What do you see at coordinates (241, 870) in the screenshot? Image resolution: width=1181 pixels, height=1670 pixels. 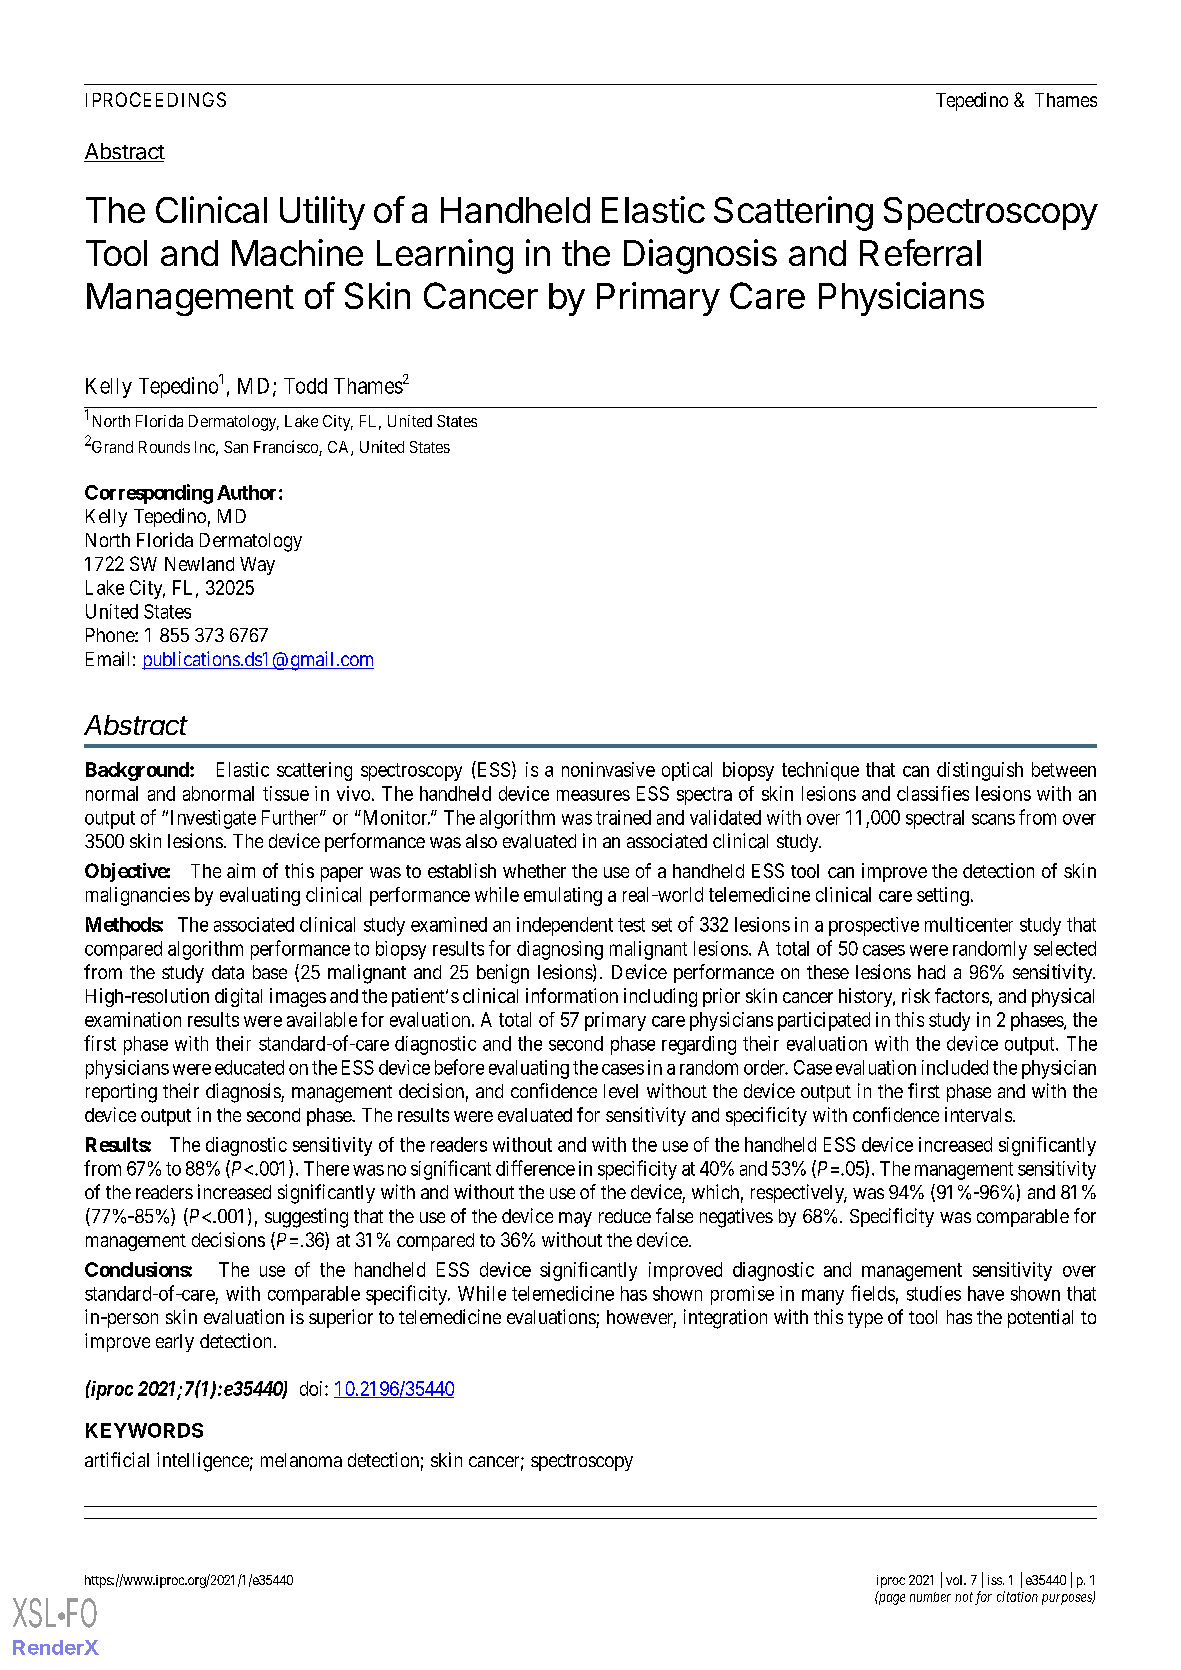 I see `aim` at bounding box center [241, 870].
